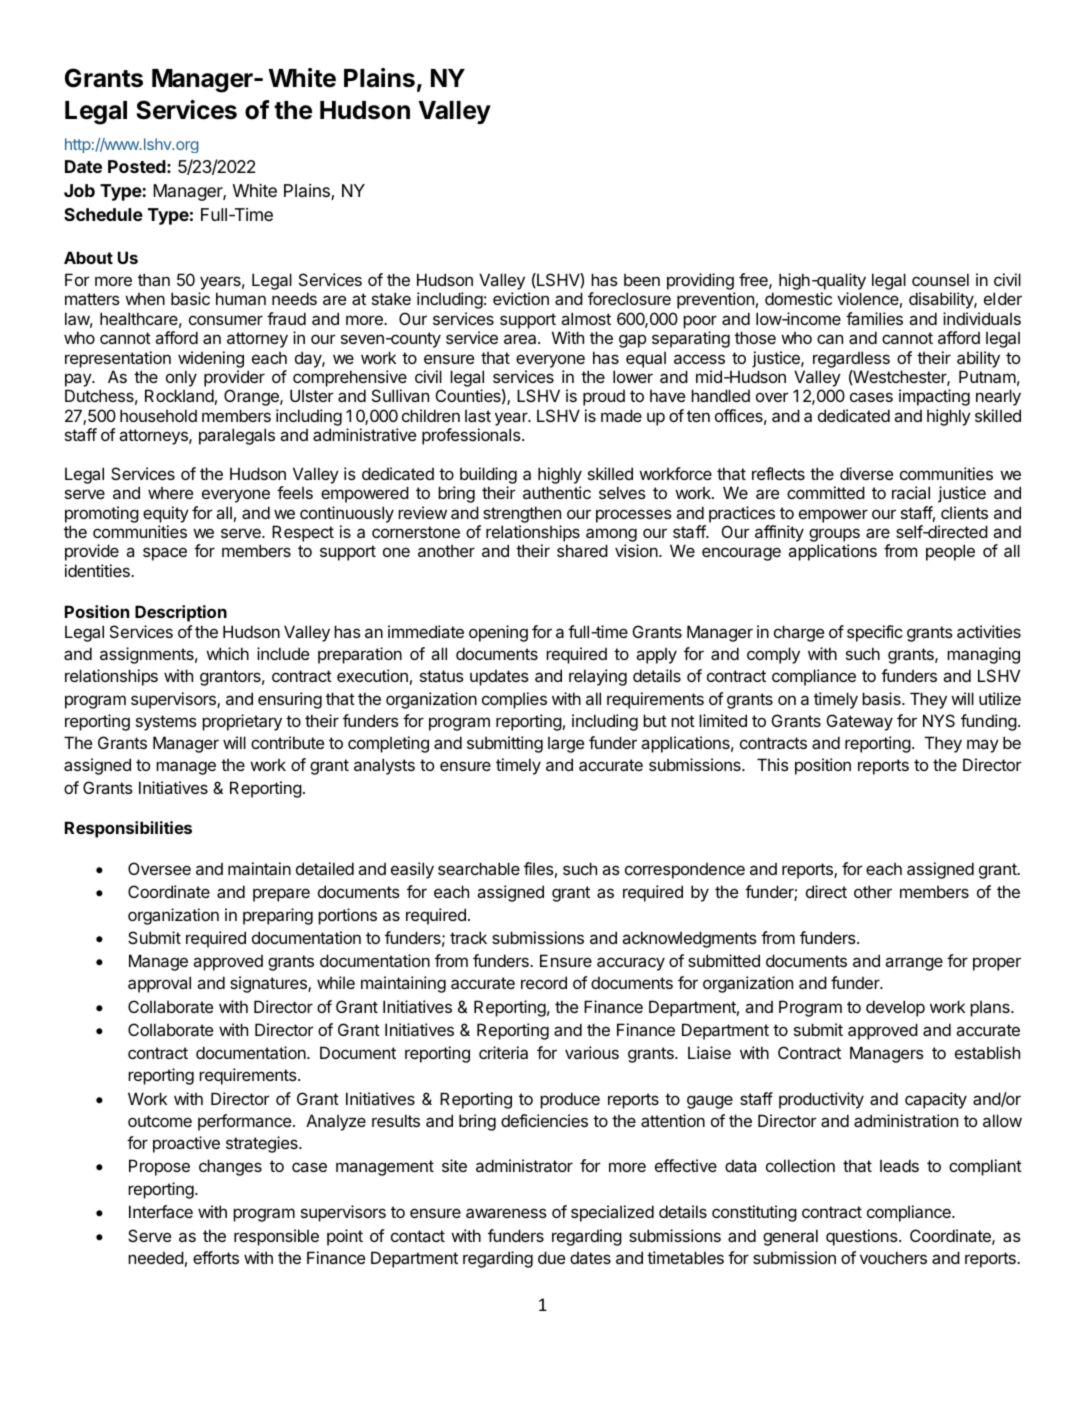 The image size is (1085, 1404). Describe the element at coordinates (161, 1211) in the screenshot. I see `Interface` at that location.
